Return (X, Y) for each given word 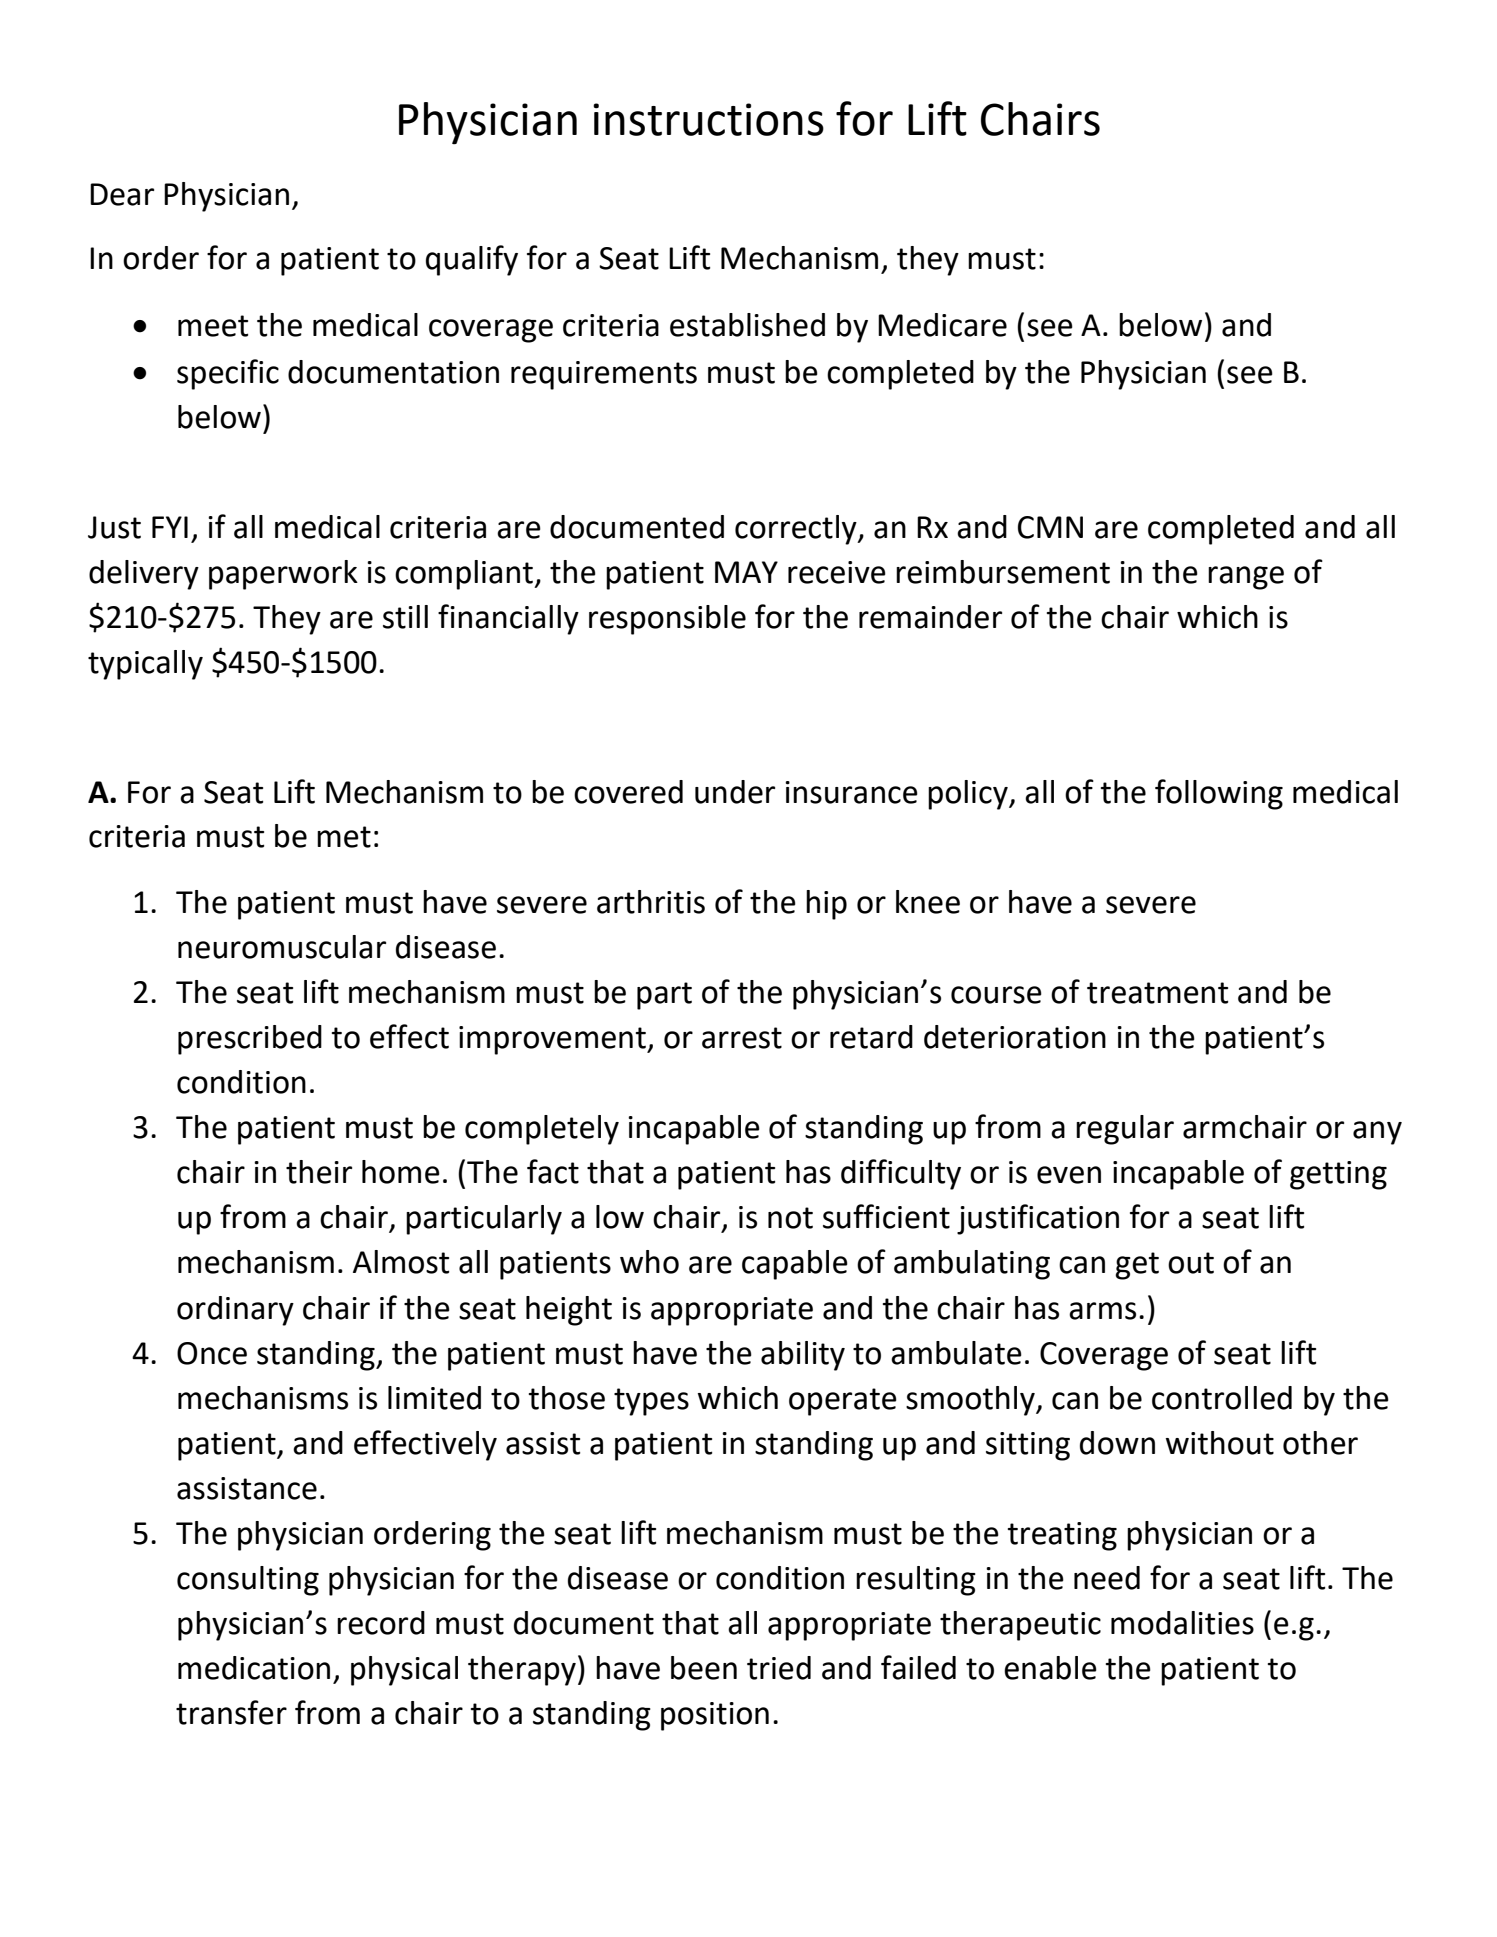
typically (145, 665)
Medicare (942, 325)
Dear (122, 194)
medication (254, 1668)
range (1246, 578)
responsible (667, 620)
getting (1338, 1175)
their (319, 1172)
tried (779, 1668)
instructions (708, 119)
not (790, 1218)
